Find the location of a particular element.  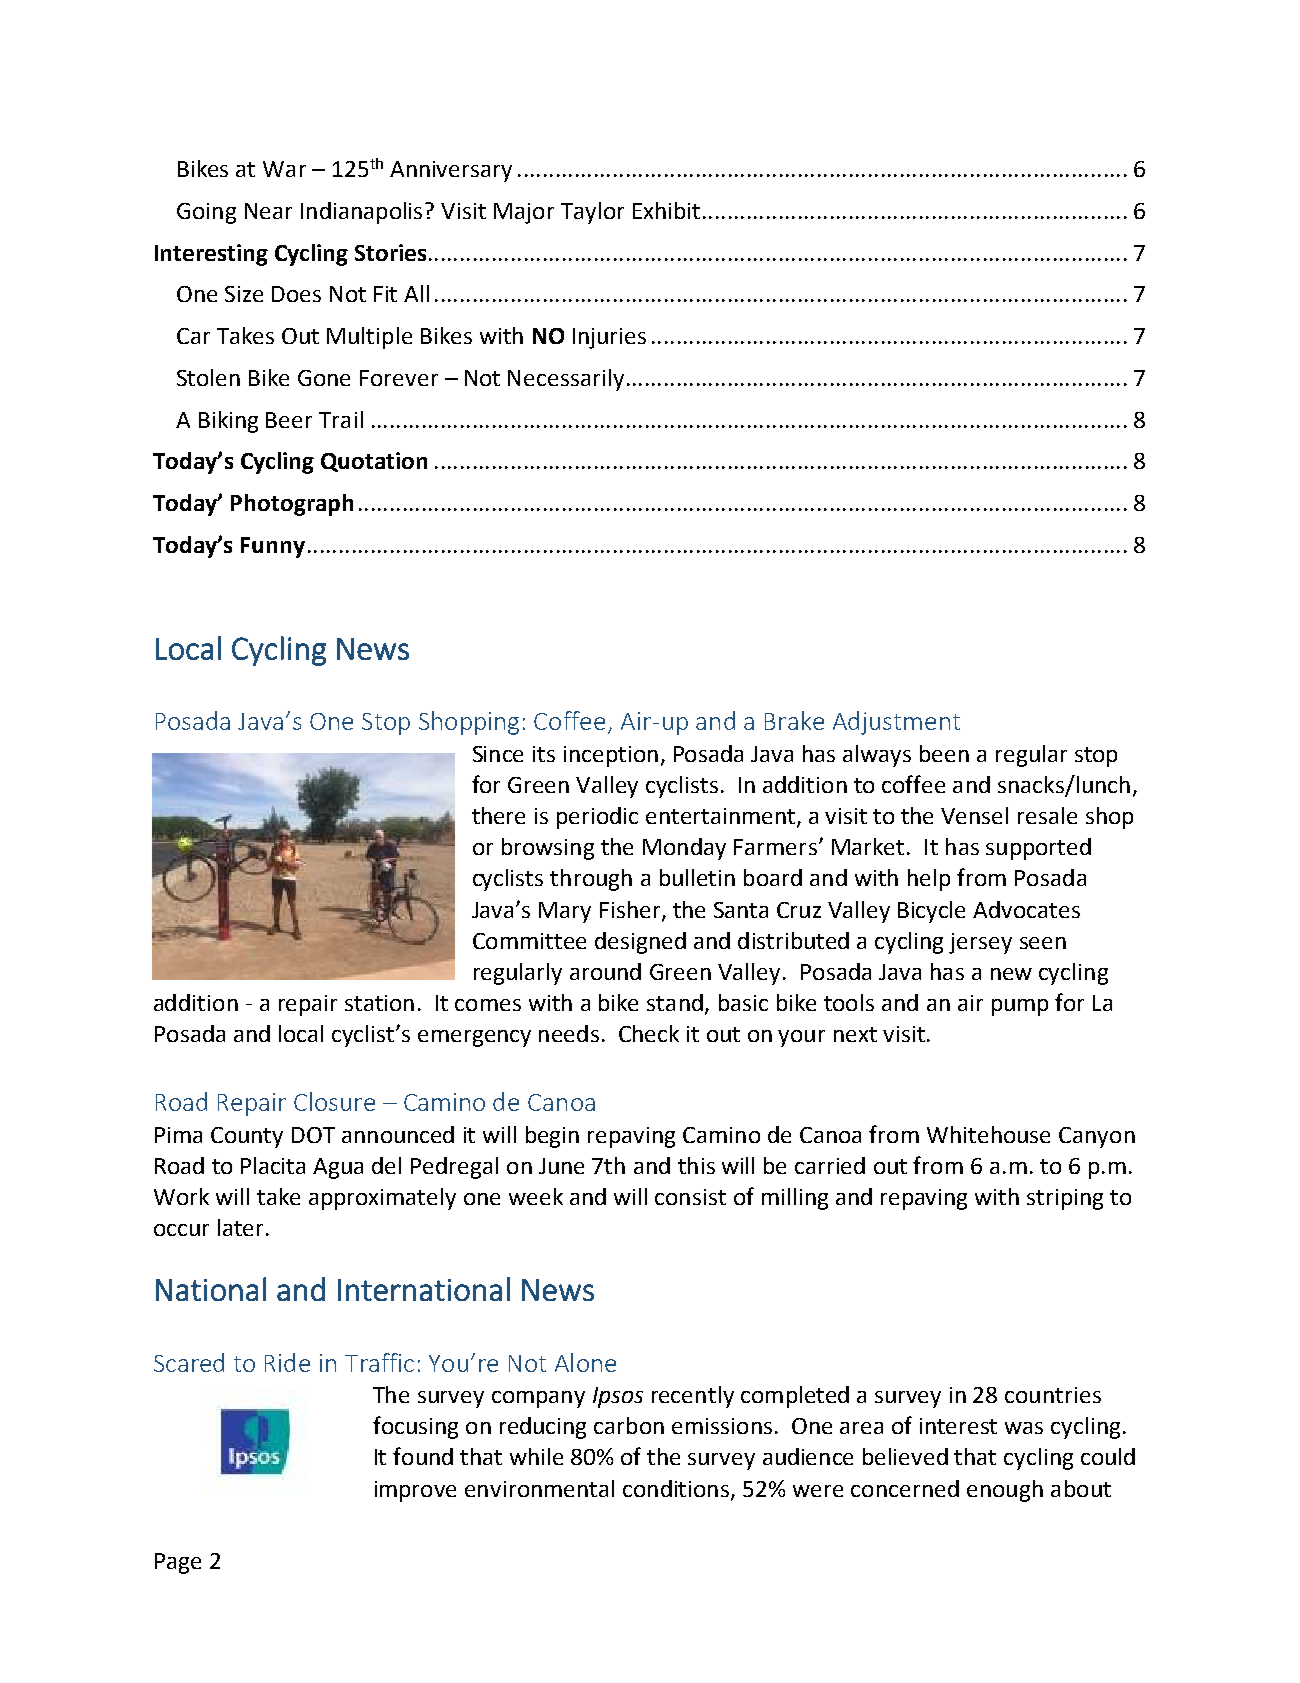

Exhibit is located at coordinates (666, 210).
